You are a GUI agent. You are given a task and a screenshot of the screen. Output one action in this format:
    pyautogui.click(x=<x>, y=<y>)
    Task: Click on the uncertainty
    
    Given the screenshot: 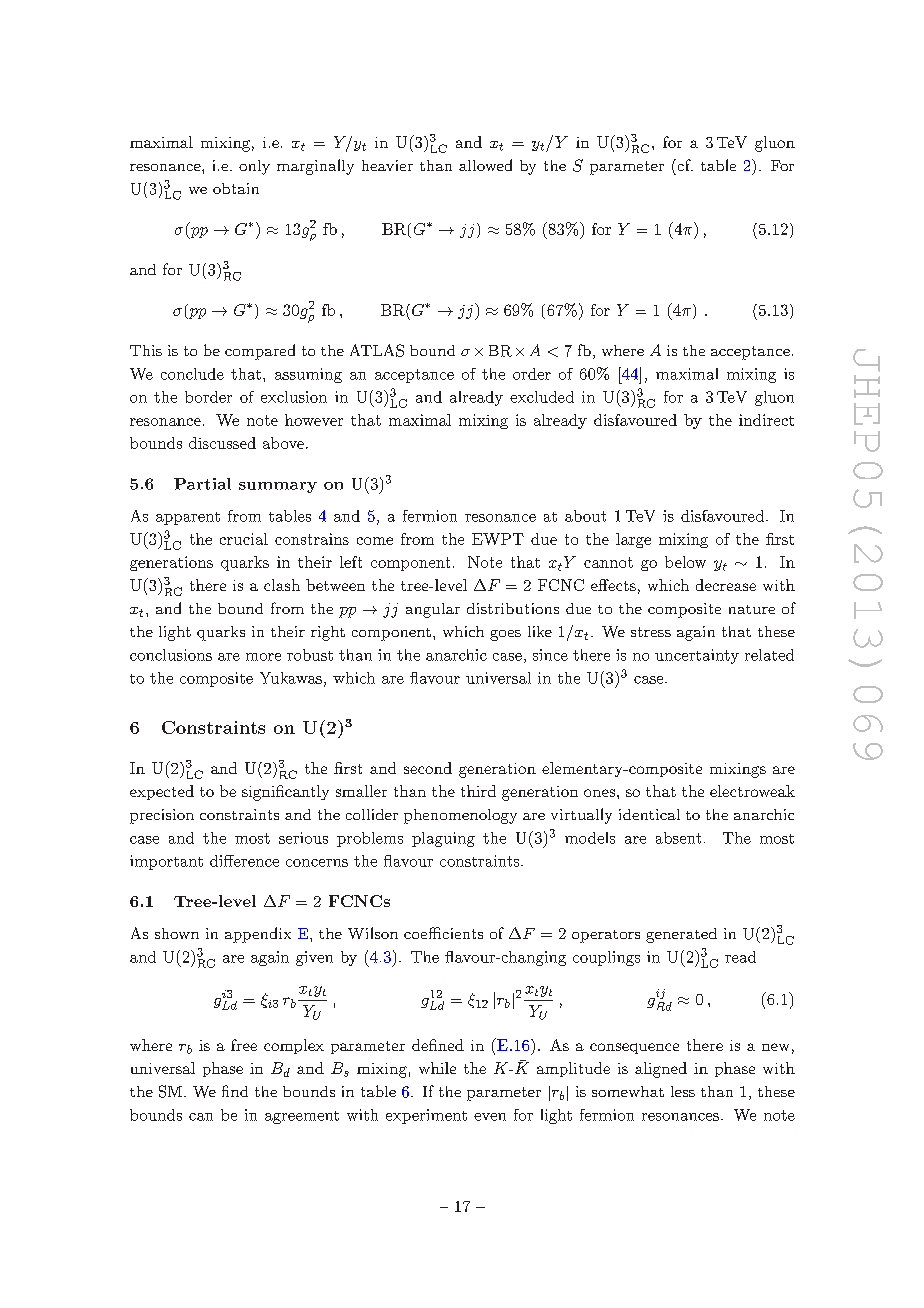 What is the action you would take?
    pyautogui.click(x=697, y=656)
